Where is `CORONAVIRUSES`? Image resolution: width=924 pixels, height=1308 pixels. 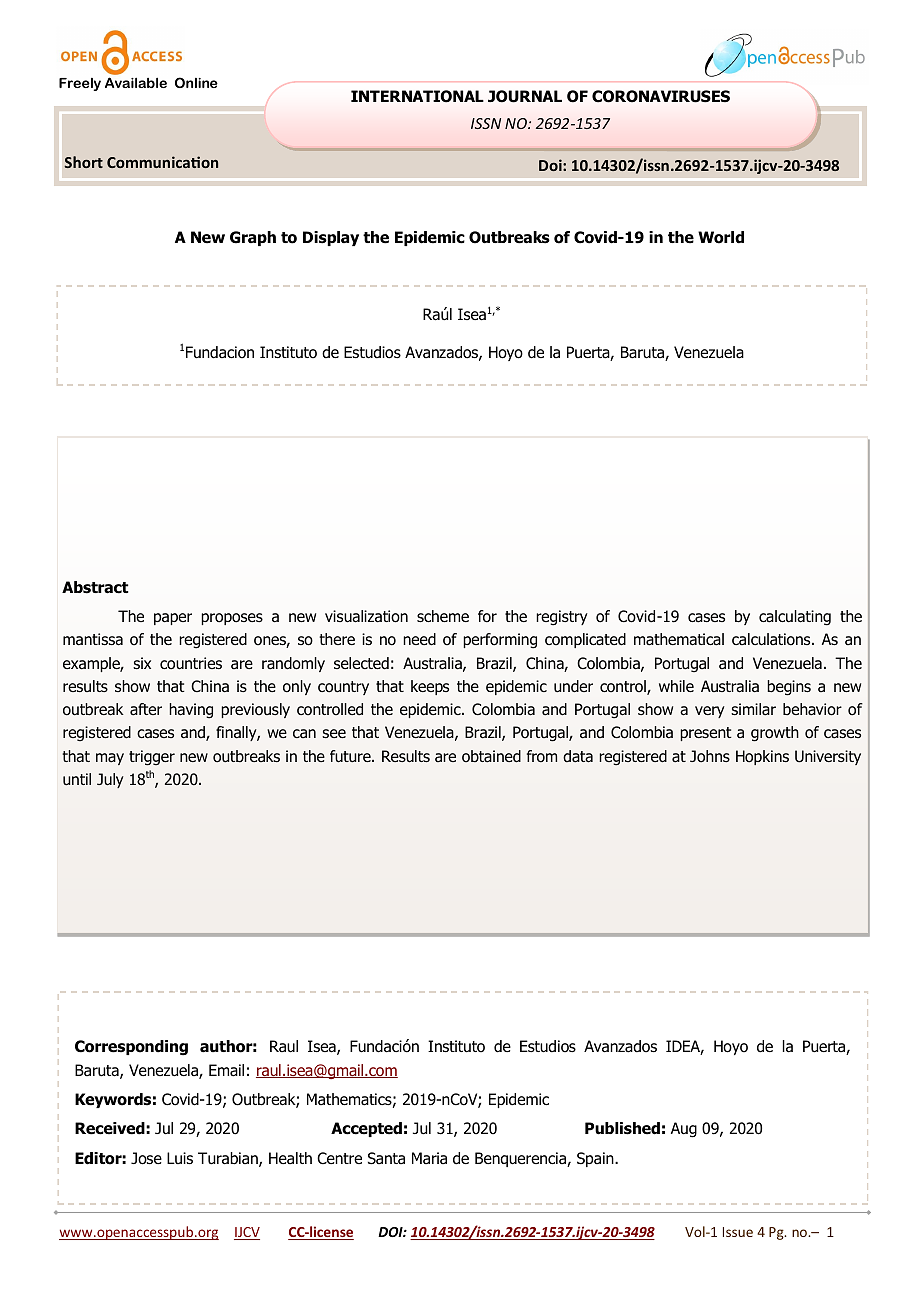 CORONAVIRUSES is located at coordinates (661, 96).
